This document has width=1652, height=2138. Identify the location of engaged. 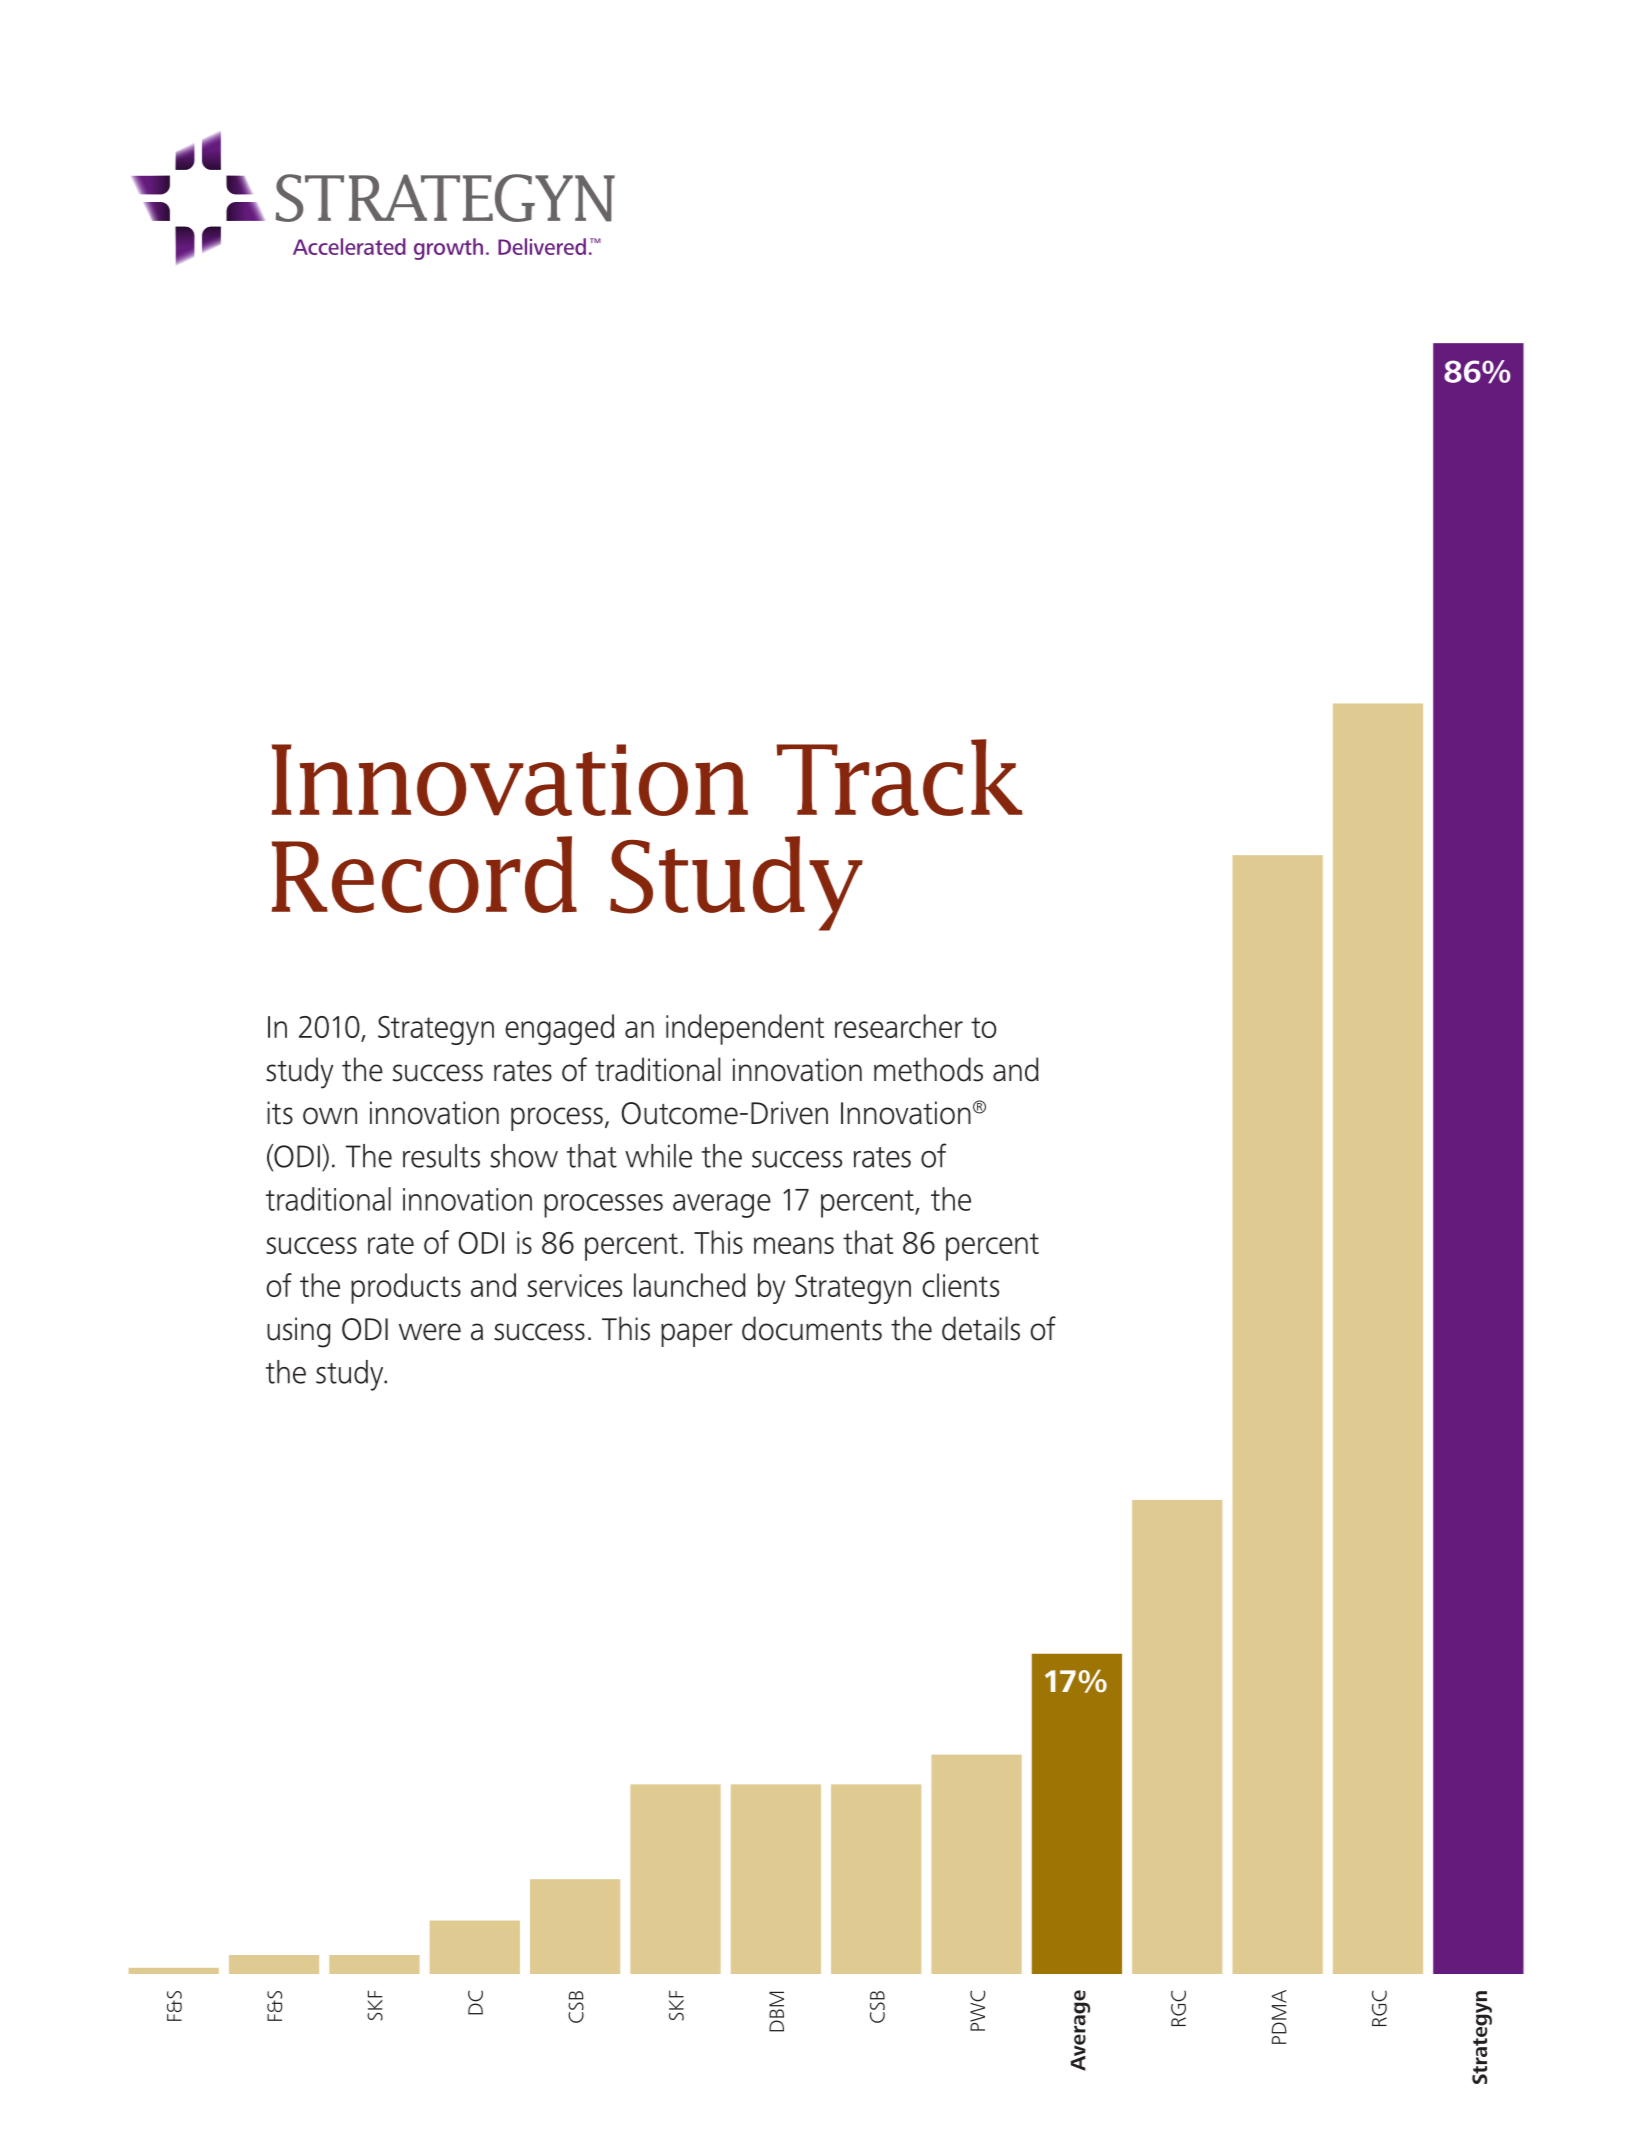
(559, 1029).
